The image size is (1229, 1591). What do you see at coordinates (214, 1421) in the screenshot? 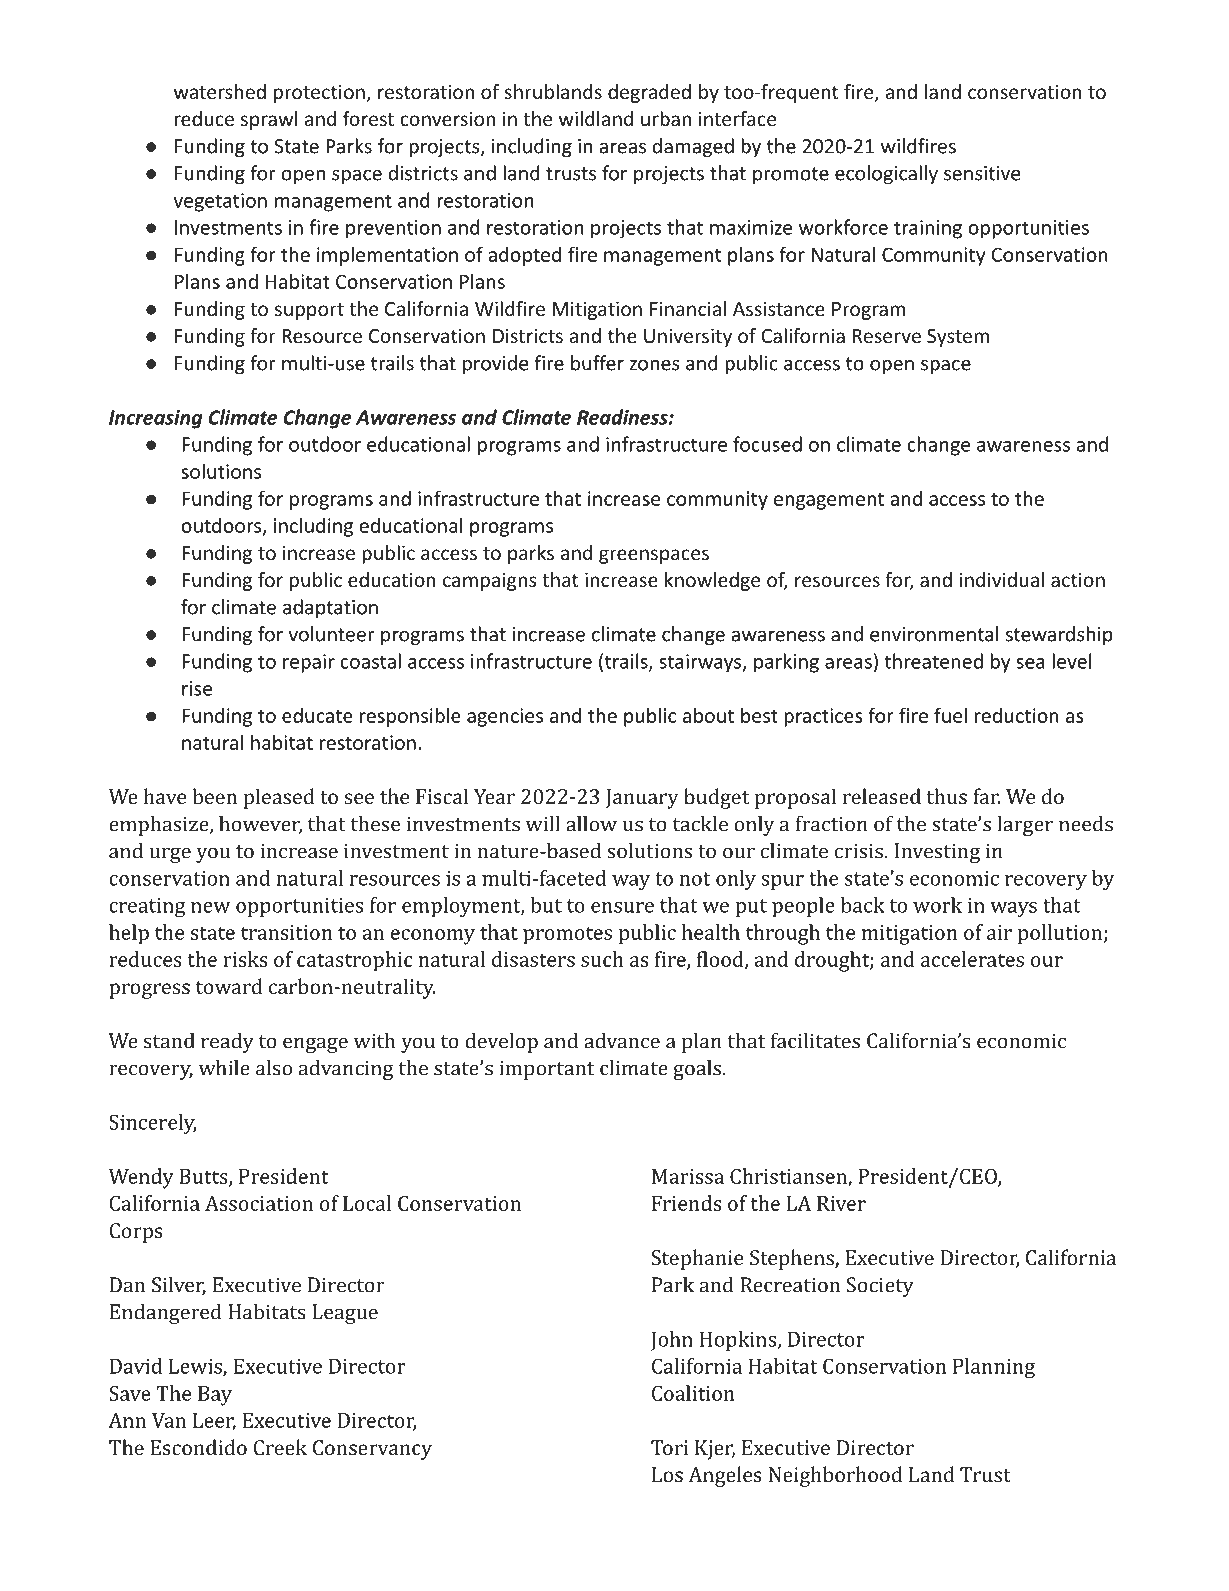
I see `Leer` at bounding box center [214, 1421].
